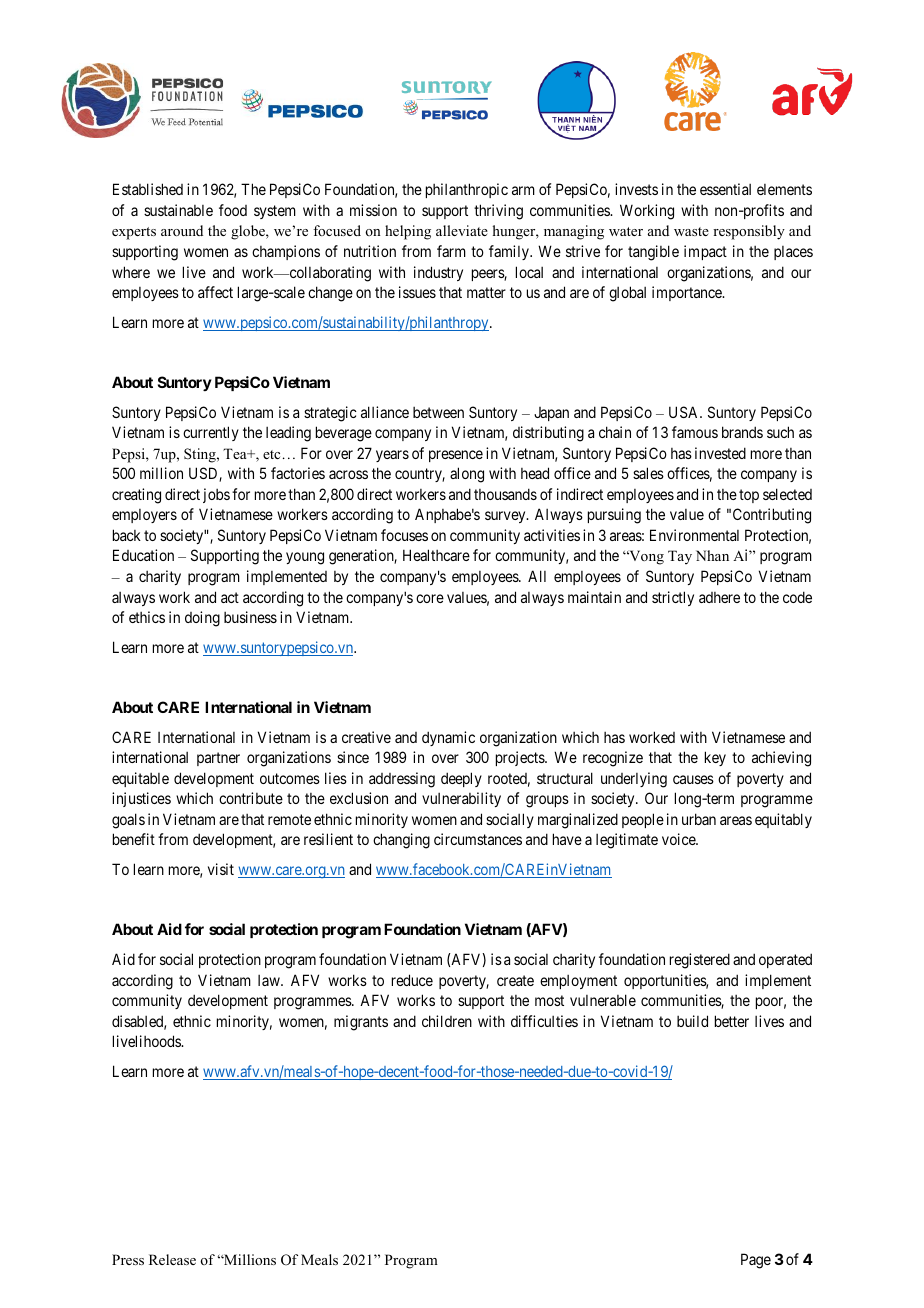  I want to click on Release, so click(172, 1259).
